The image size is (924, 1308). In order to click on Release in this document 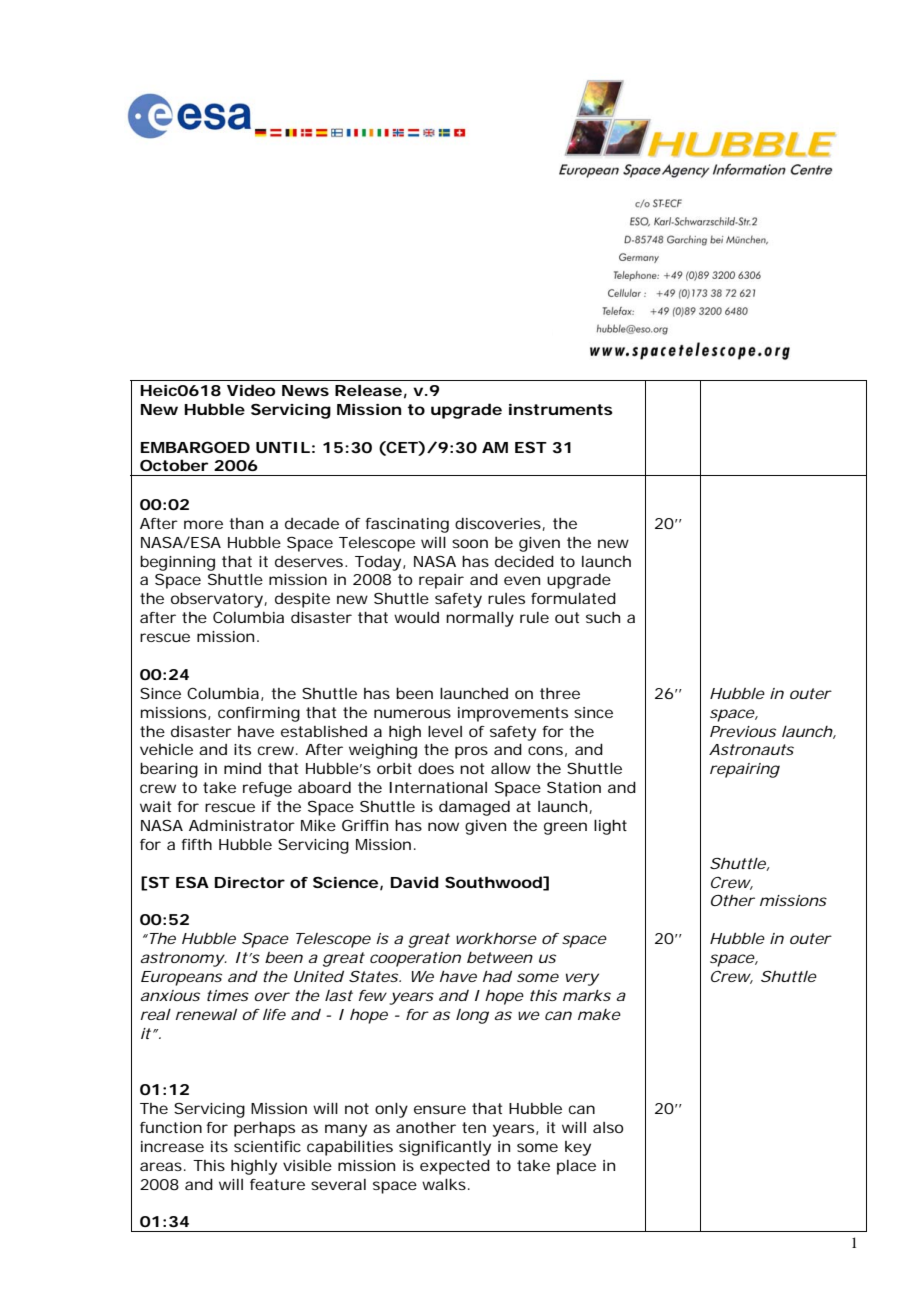, I will do `click(368, 390)`.
